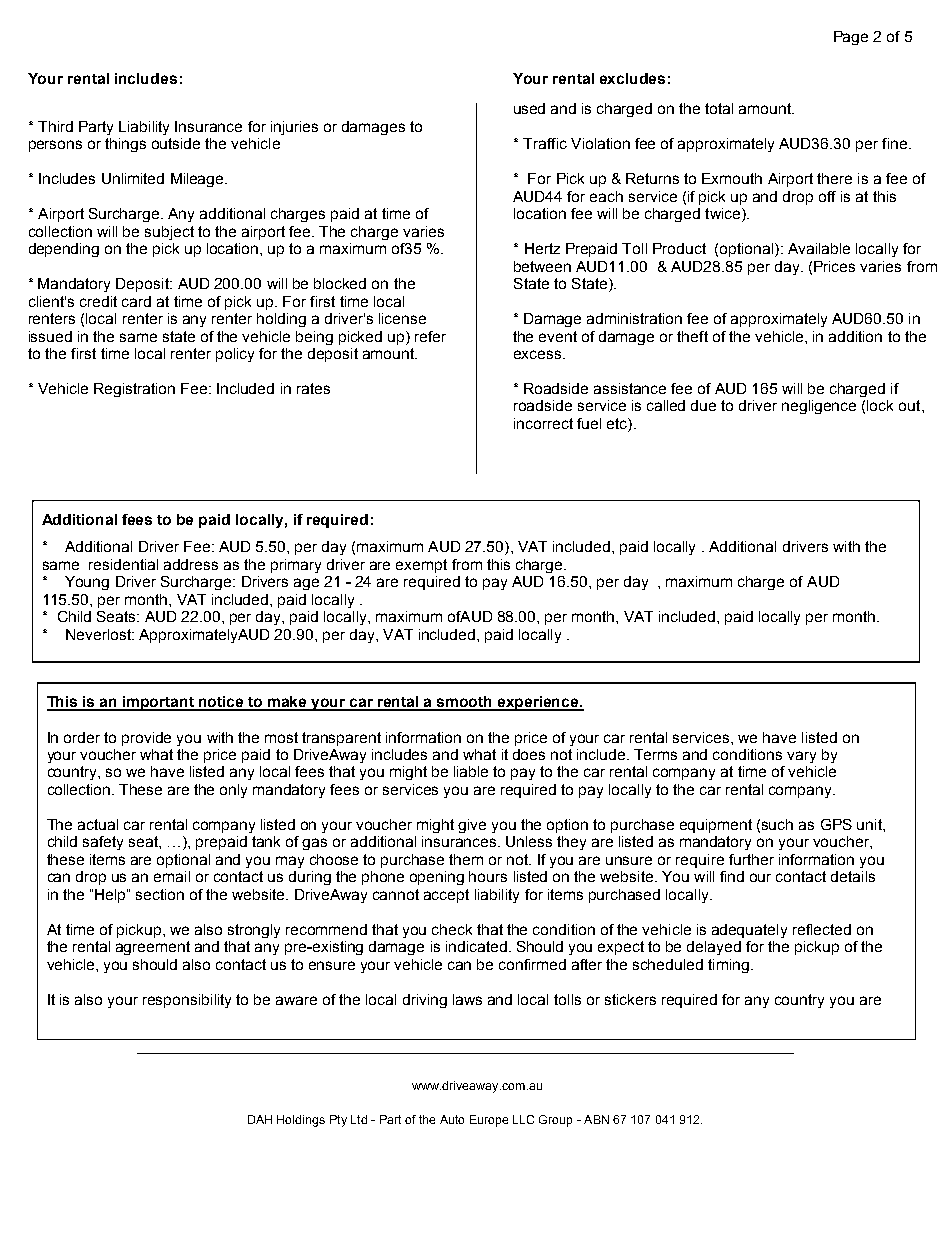 Image resolution: width=952 pixels, height=1233 pixels. I want to click on outside, so click(176, 143).
